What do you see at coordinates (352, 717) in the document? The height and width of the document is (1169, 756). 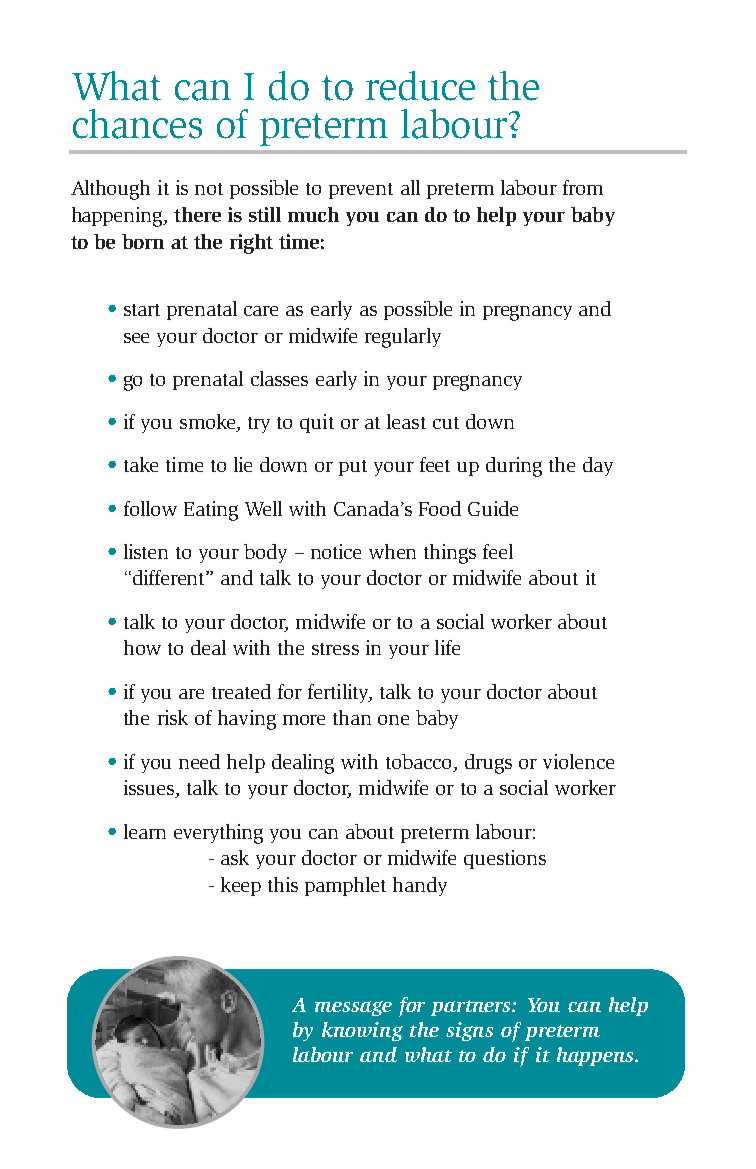 I see `than` at bounding box center [352, 717].
